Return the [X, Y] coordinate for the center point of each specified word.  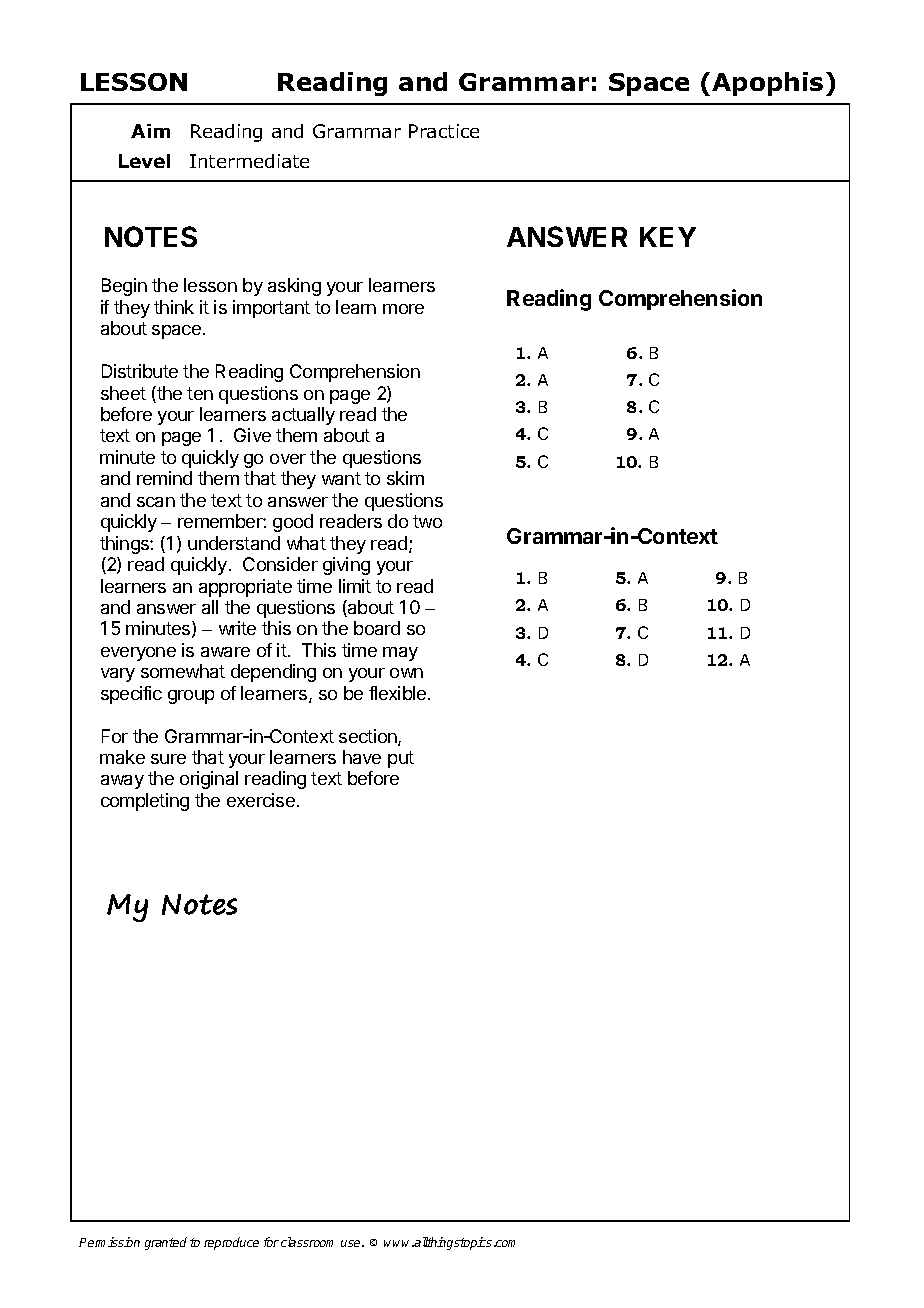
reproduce [231, 1243]
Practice [444, 131]
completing [145, 802]
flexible [399, 693]
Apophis [767, 84]
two [427, 521]
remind [164, 478]
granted [166, 1243]
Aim [150, 131]
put [401, 759]
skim [405, 478]
